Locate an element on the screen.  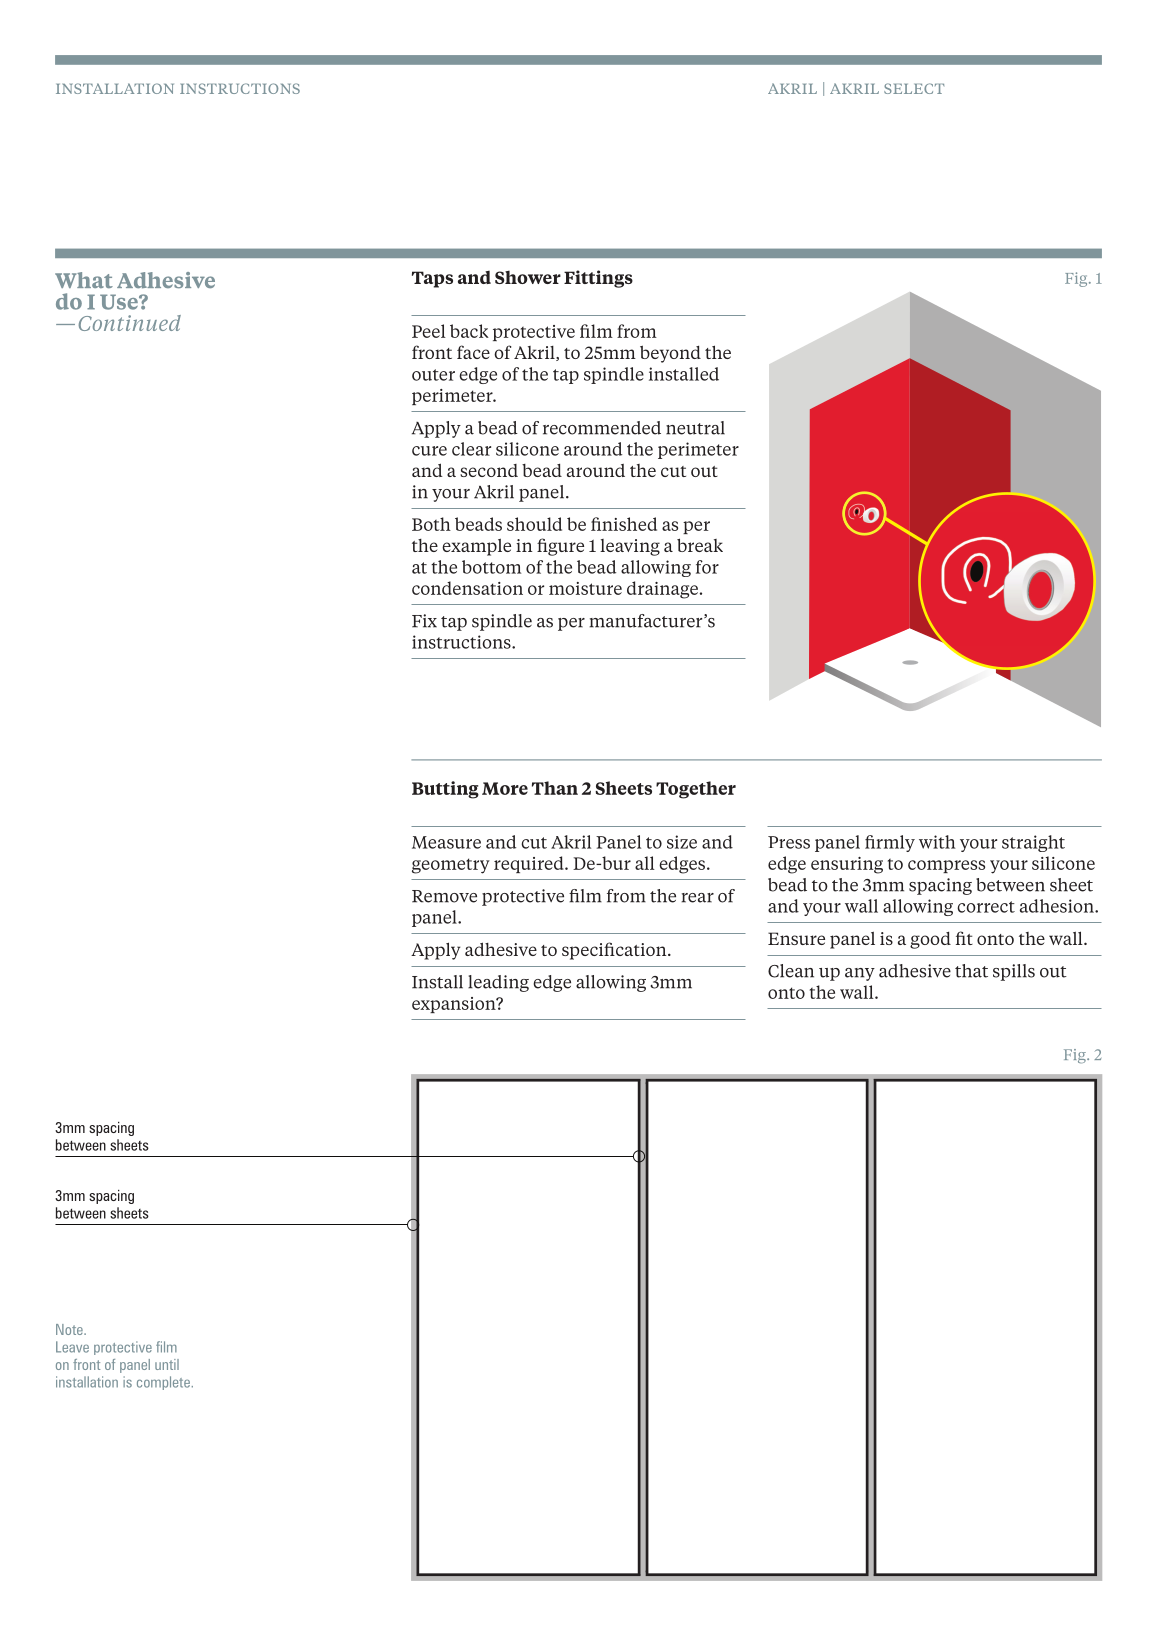
good is located at coordinates (930, 940).
